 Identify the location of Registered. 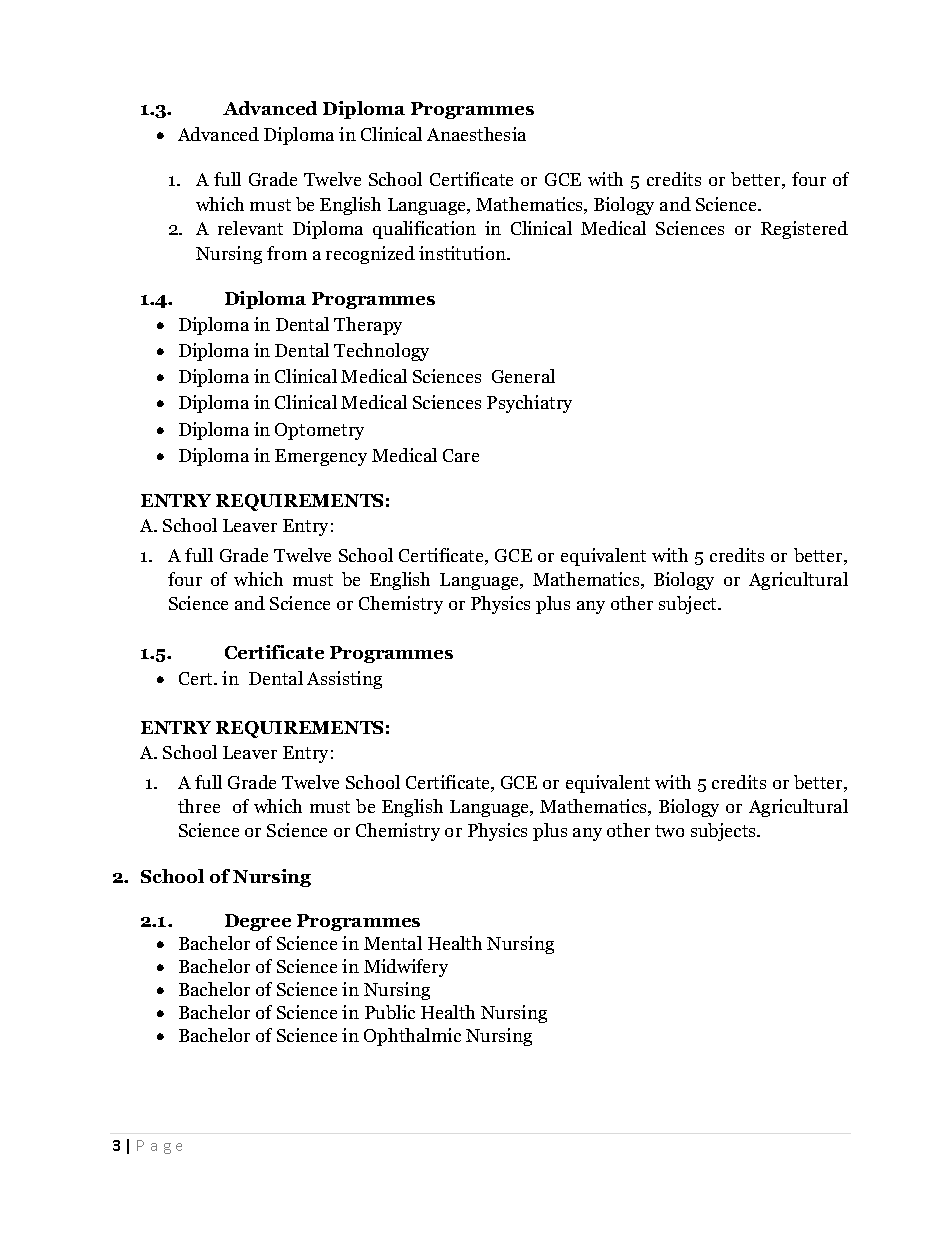
(804, 230).
